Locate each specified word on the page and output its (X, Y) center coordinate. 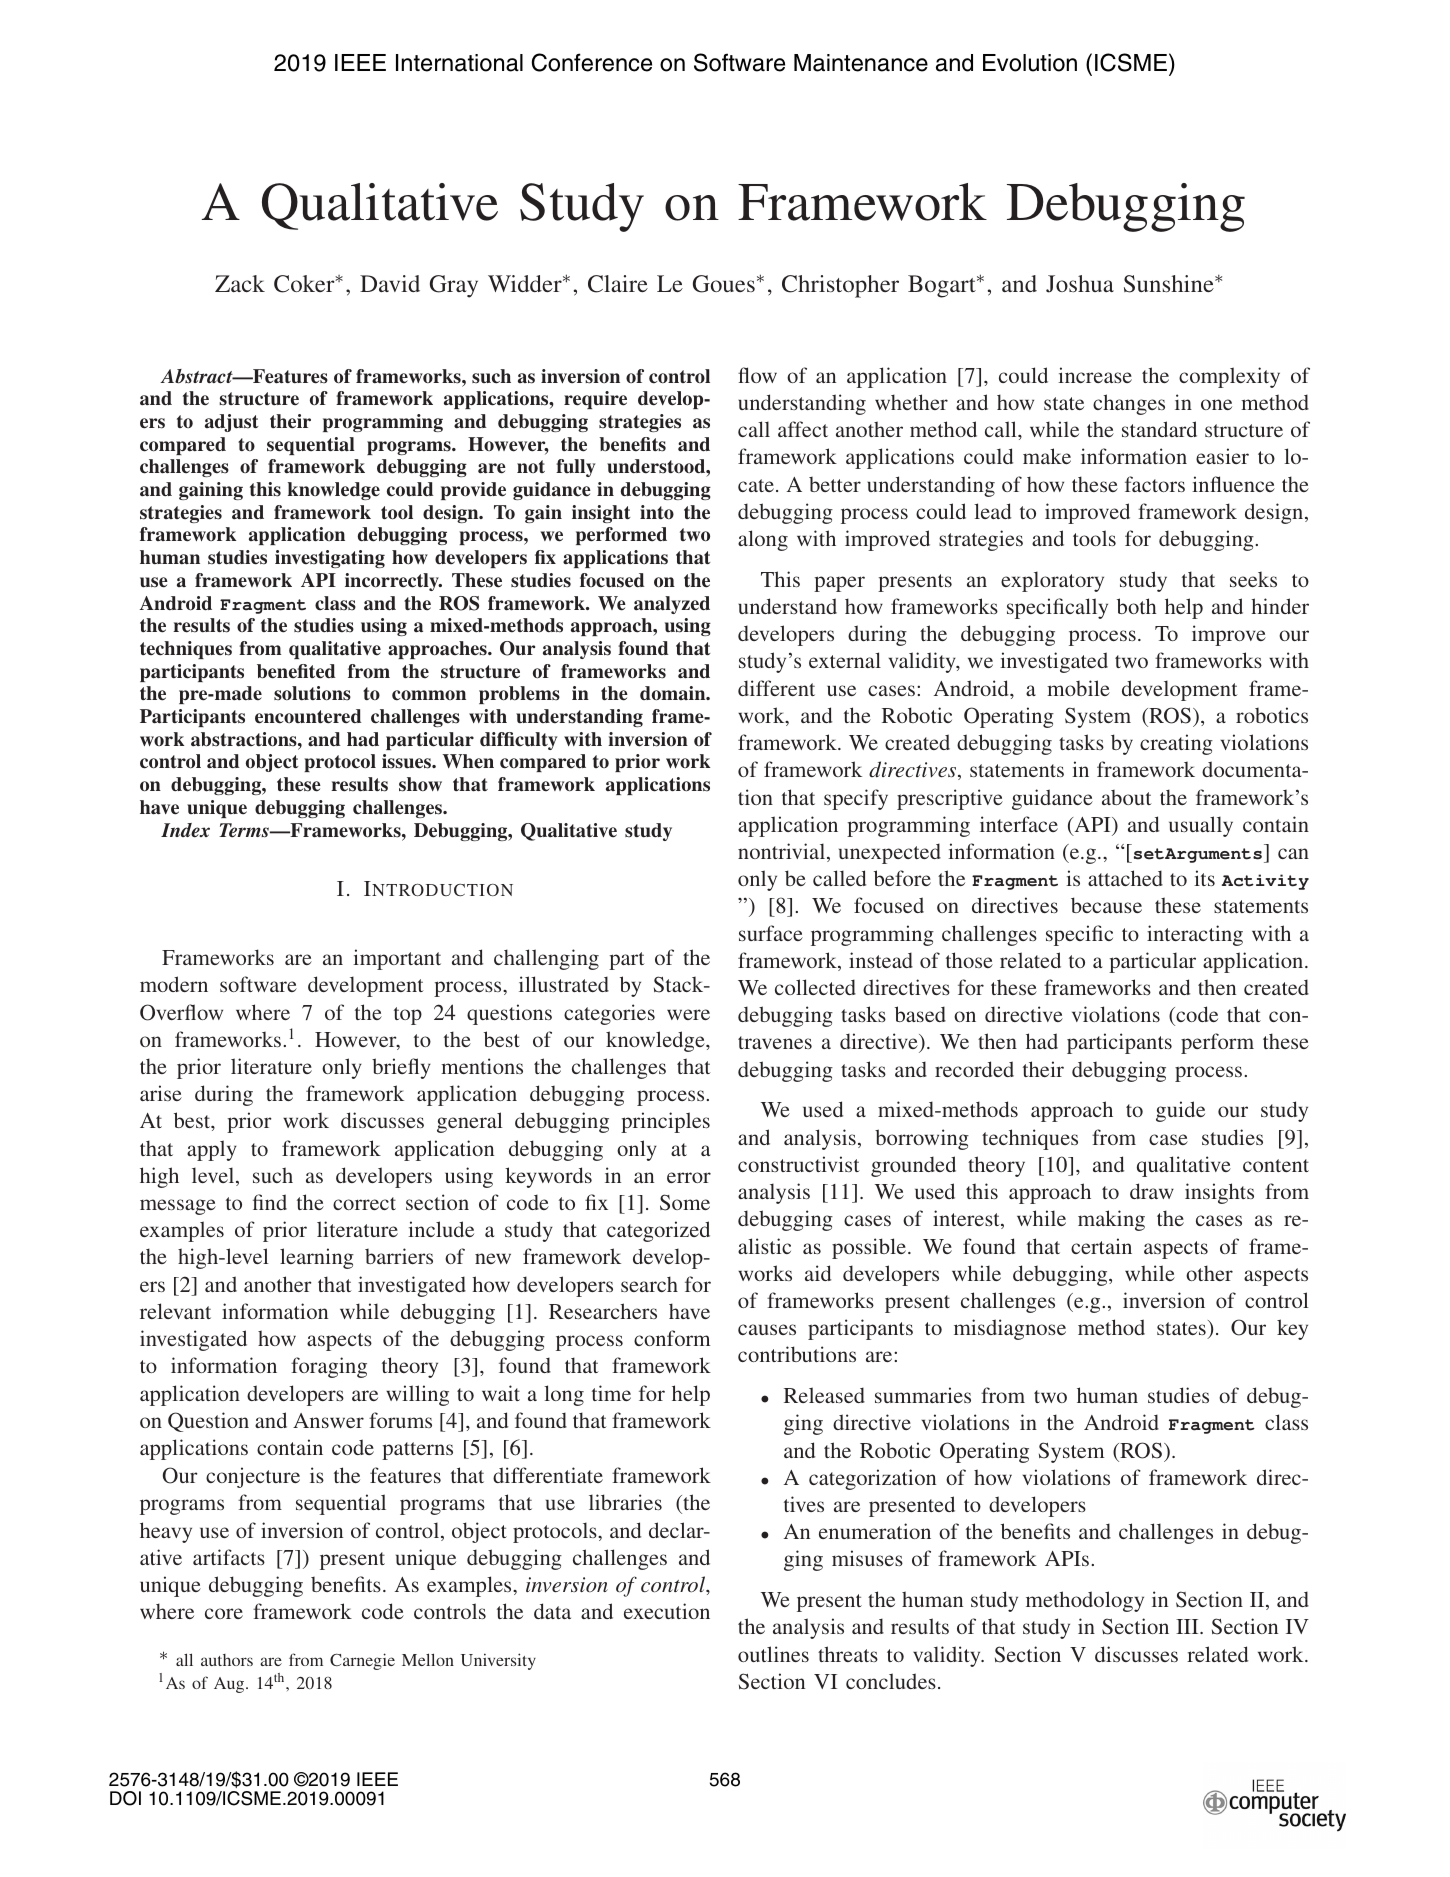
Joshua (1080, 284)
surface (771, 933)
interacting (1195, 935)
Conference (592, 62)
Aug (230, 1685)
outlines (773, 1654)
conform (672, 1338)
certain (1101, 1246)
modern (174, 984)
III (1188, 1626)
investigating (330, 559)
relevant (175, 1311)
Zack (240, 283)
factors (1155, 484)
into (657, 512)
